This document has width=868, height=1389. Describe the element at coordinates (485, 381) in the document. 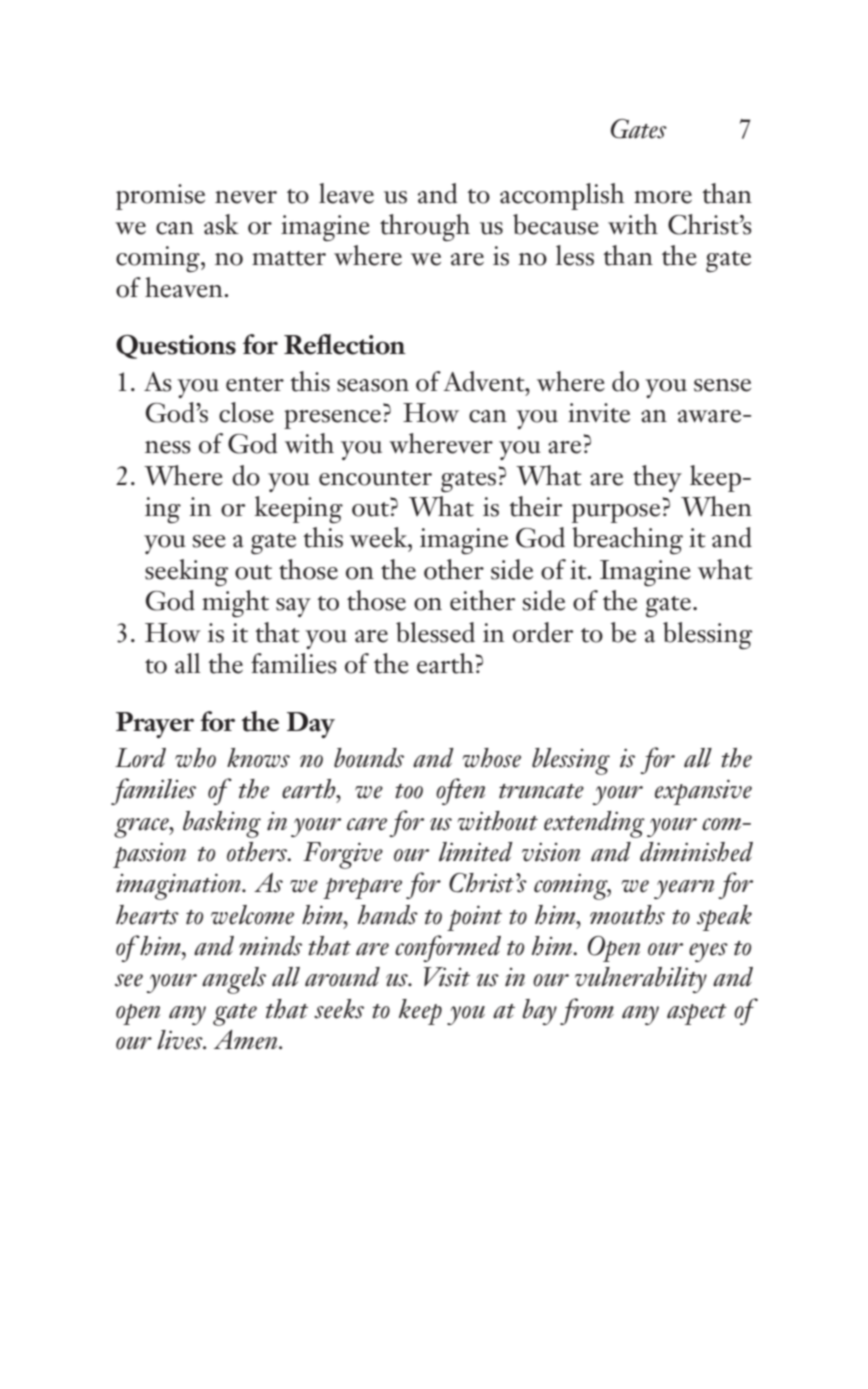

I see `Advent` at that location.
